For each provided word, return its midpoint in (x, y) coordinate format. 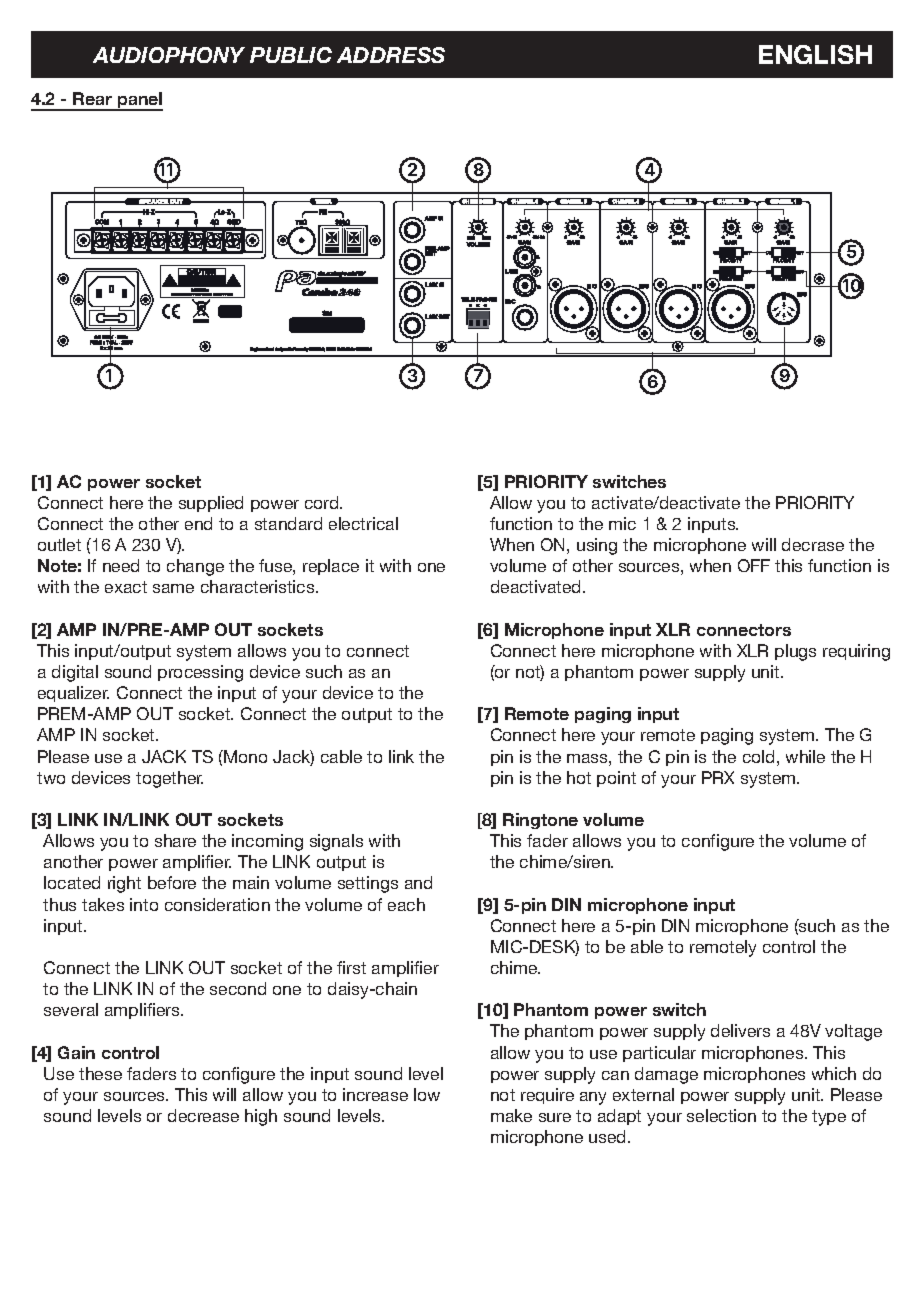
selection (721, 1115)
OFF (754, 565)
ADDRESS (391, 55)
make (511, 1115)
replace (331, 567)
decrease (203, 1115)
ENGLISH (815, 54)
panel (139, 101)
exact (126, 587)
